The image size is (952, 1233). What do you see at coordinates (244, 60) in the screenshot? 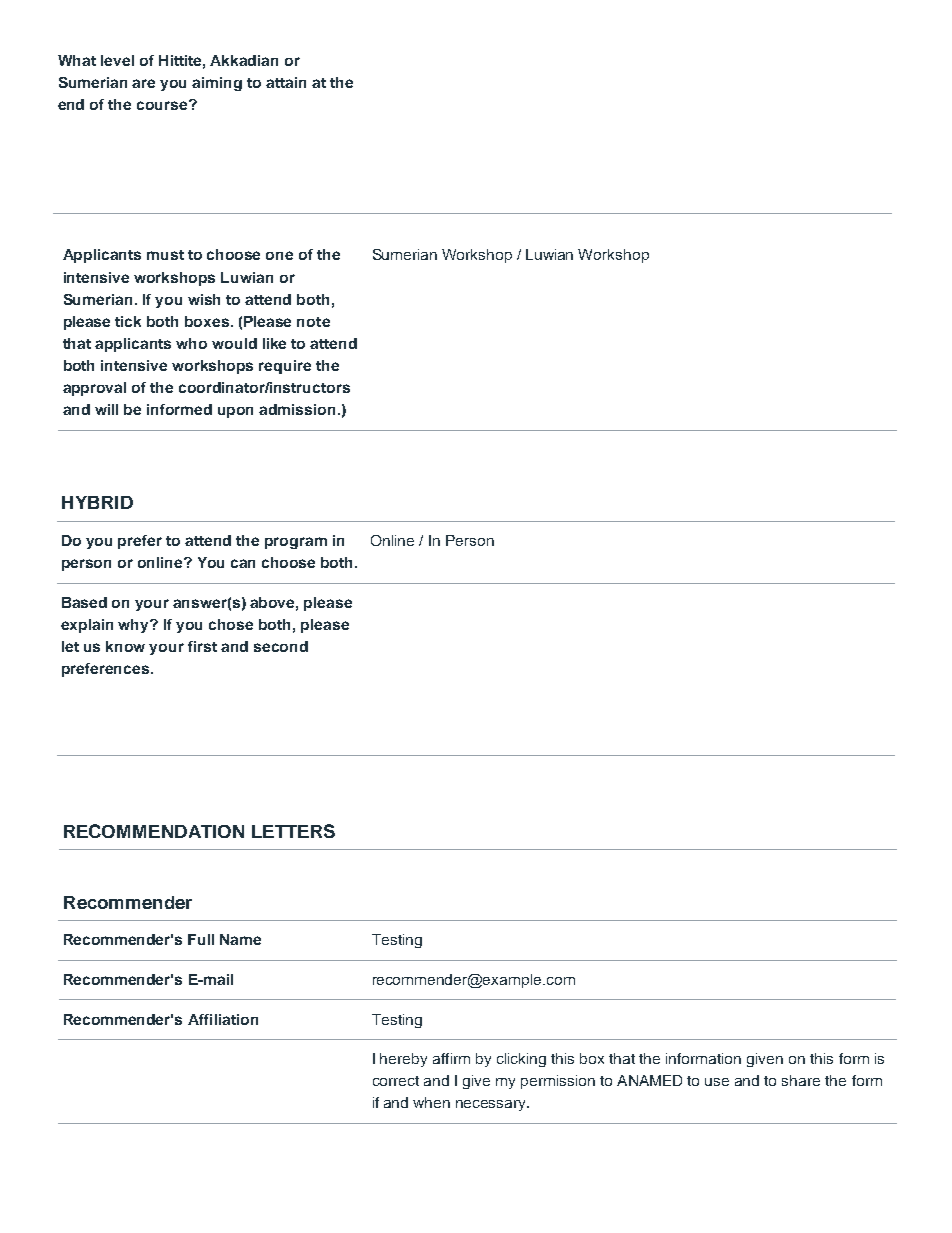
I see `Akkadian` at bounding box center [244, 60].
